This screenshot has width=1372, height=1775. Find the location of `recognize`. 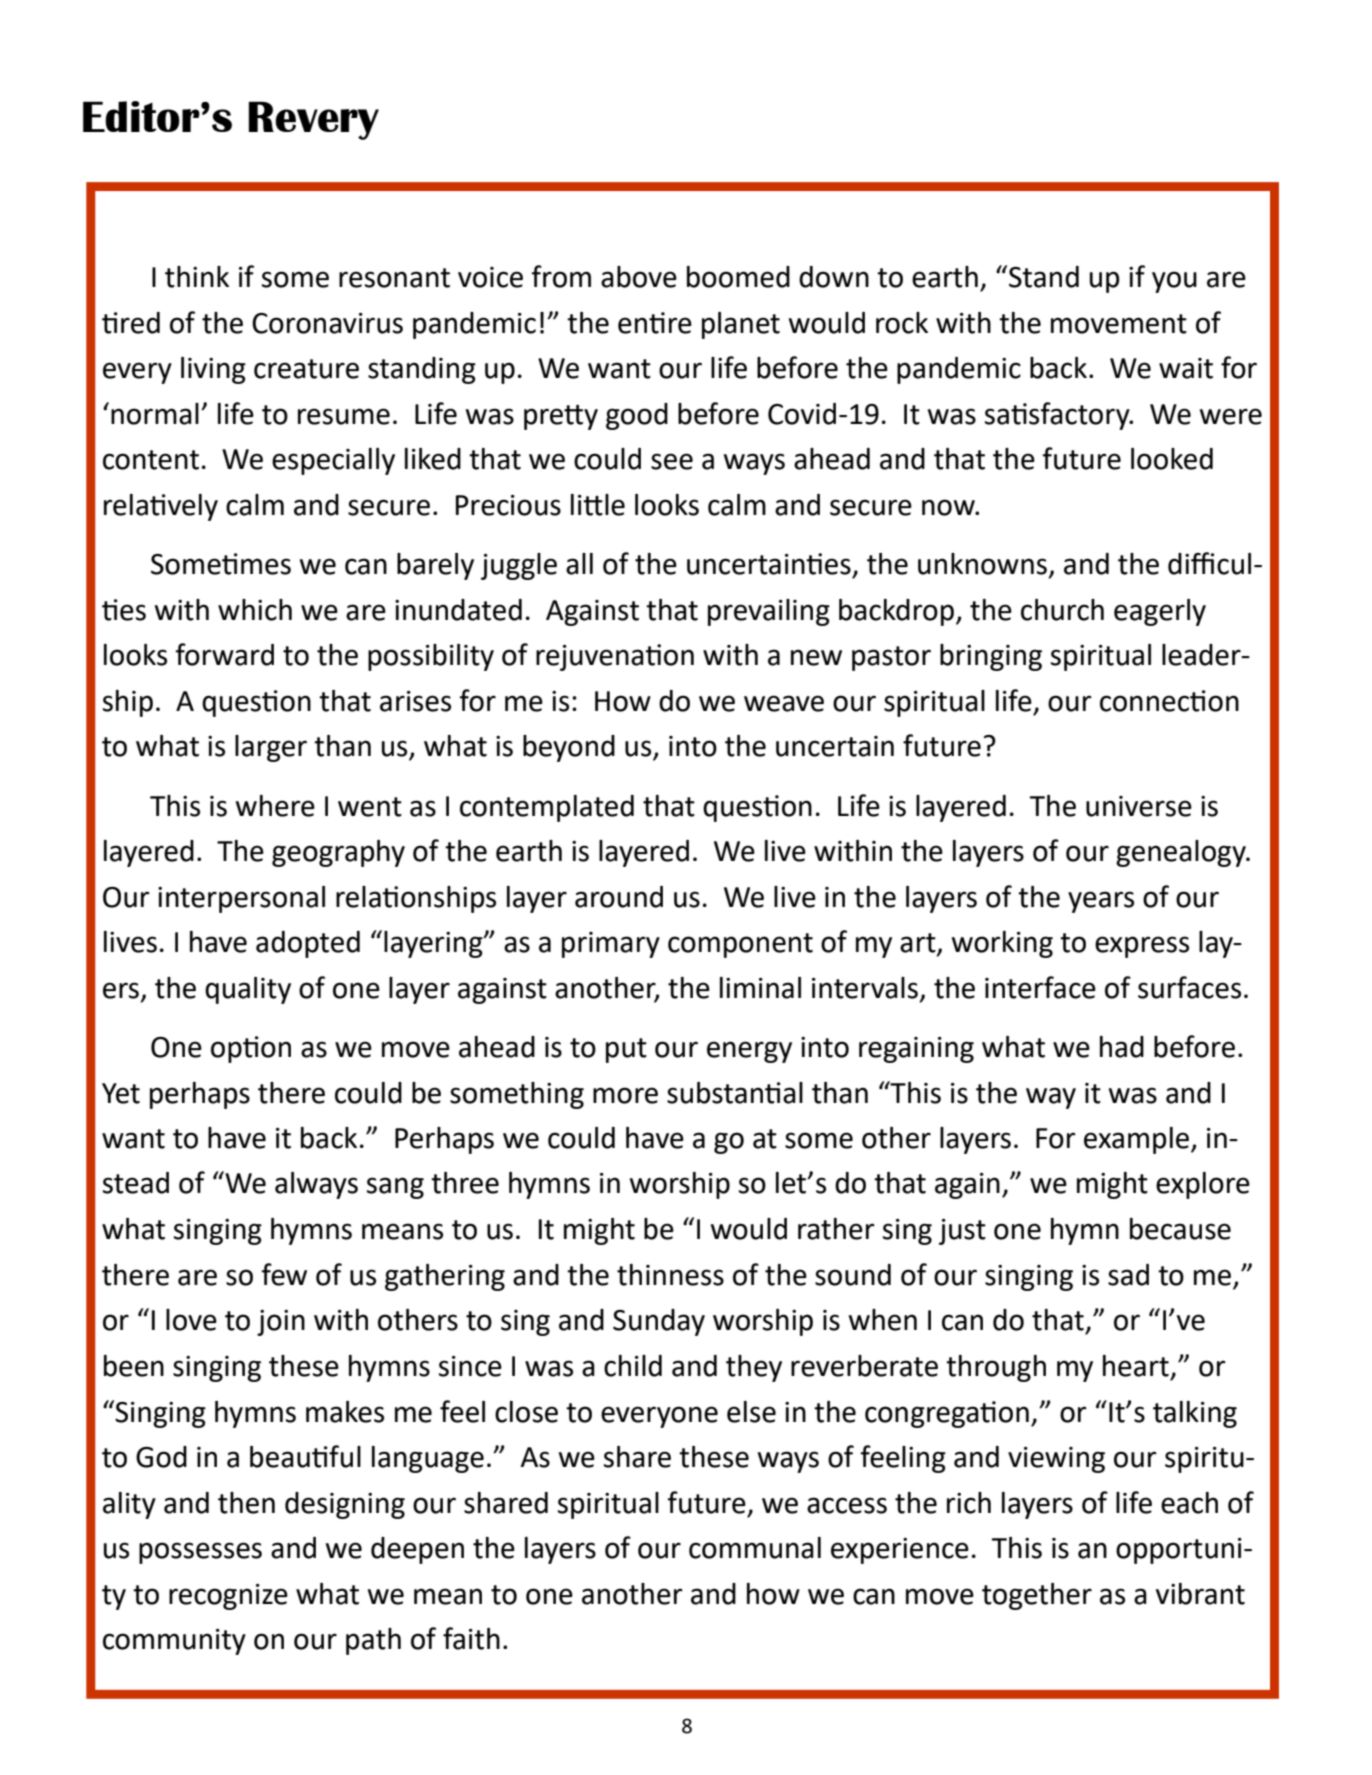

recognize is located at coordinates (228, 1597).
